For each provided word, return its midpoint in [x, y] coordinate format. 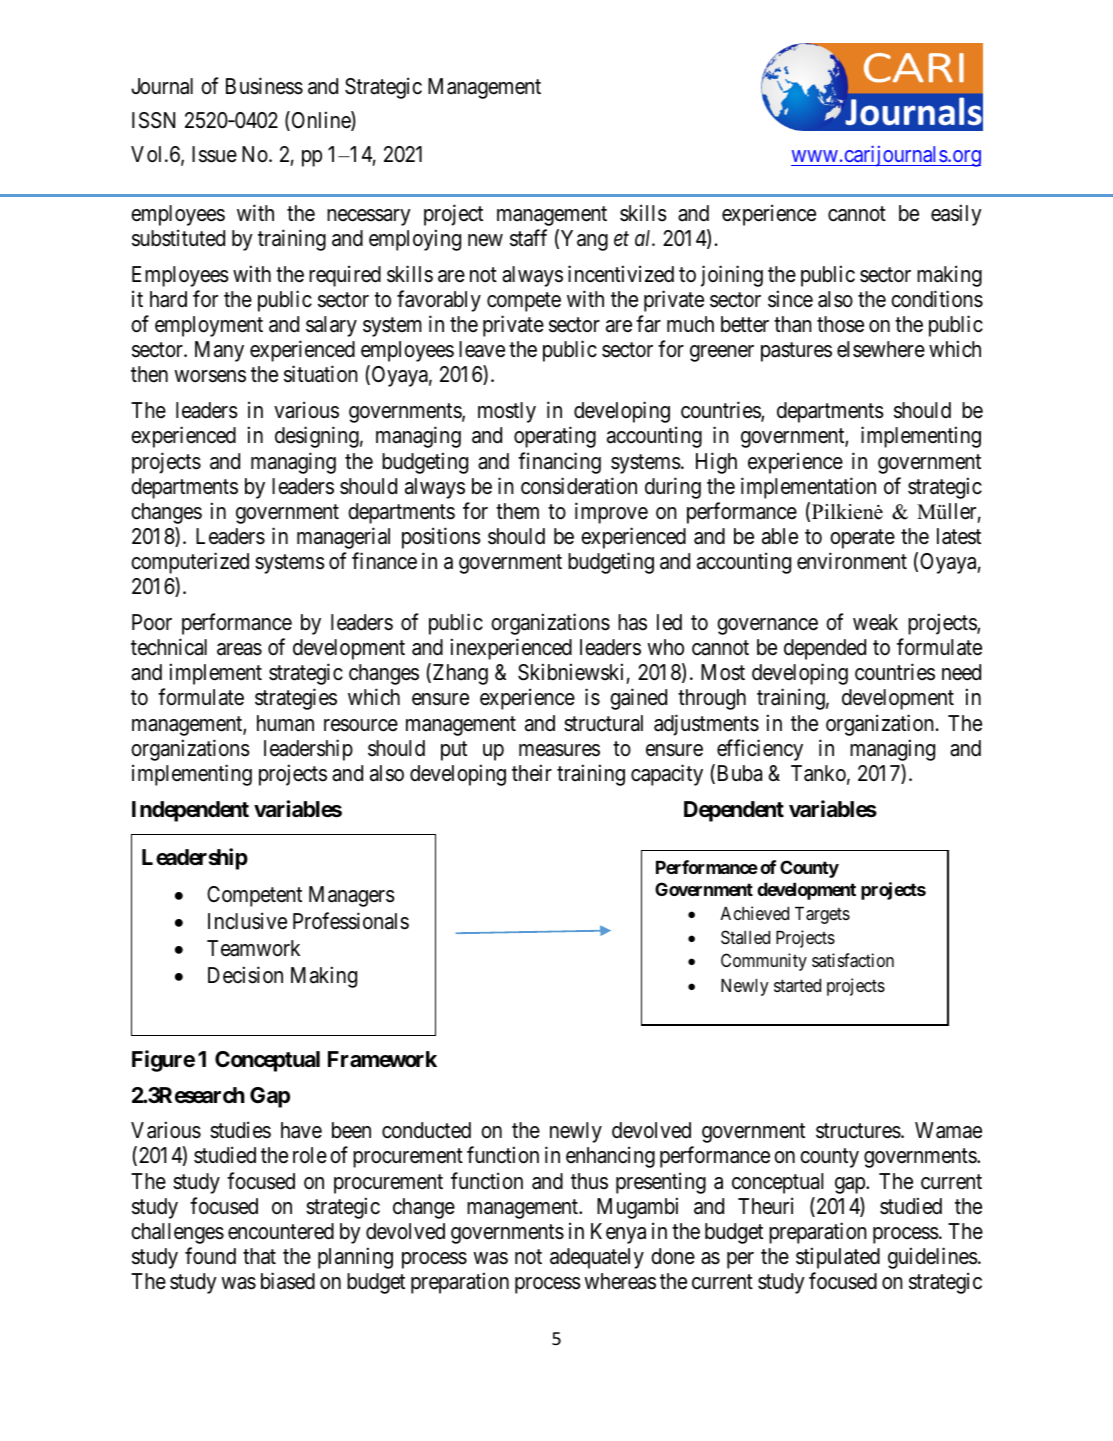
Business [264, 86]
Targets [822, 915]
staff [528, 238]
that [259, 1256]
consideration [579, 486]
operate [862, 539]
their [532, 772]
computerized [190, 563]
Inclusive [247, 921]
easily [956, 215]
